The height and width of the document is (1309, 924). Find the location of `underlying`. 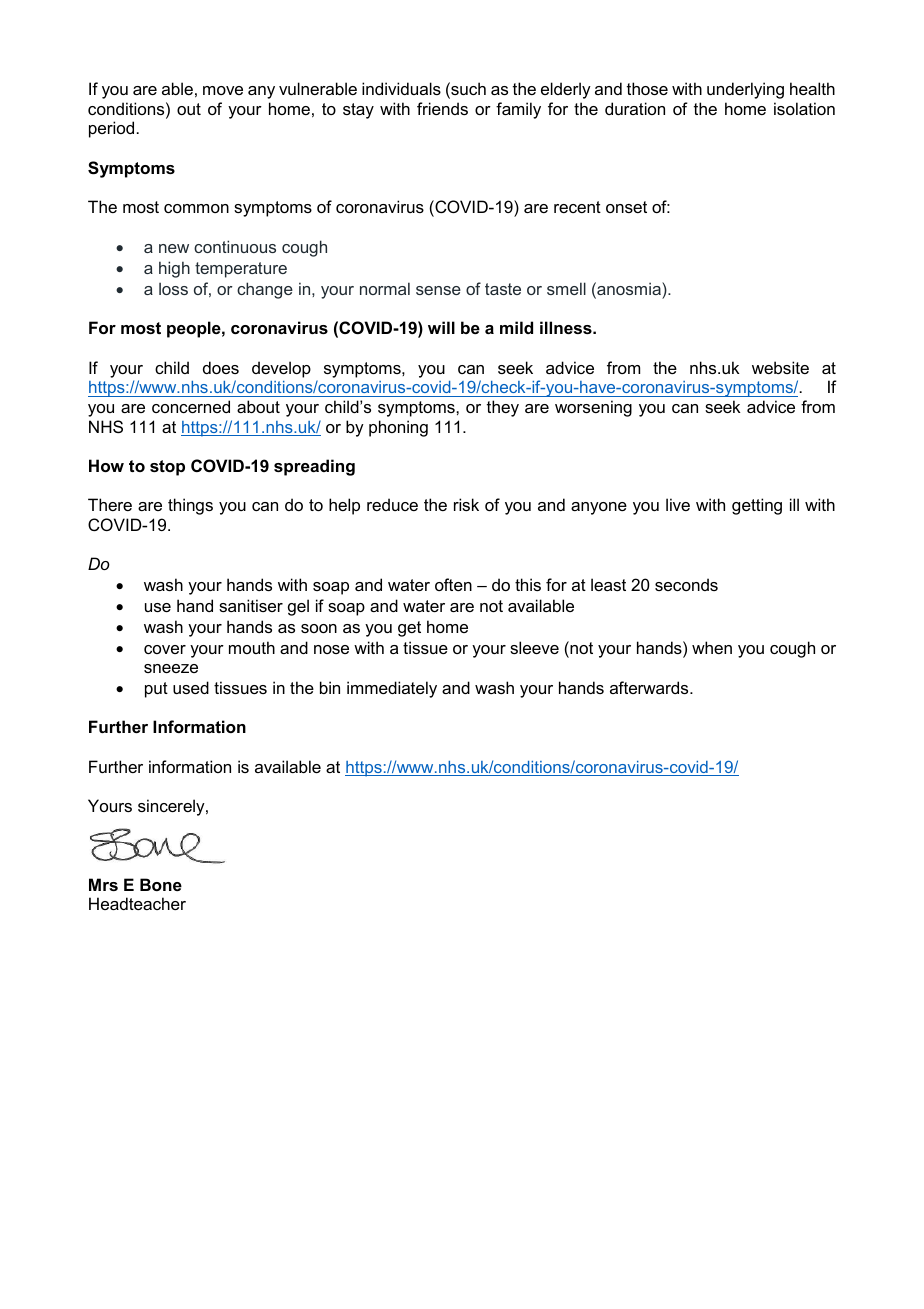

underlying is located at coordinates (745, 90).
